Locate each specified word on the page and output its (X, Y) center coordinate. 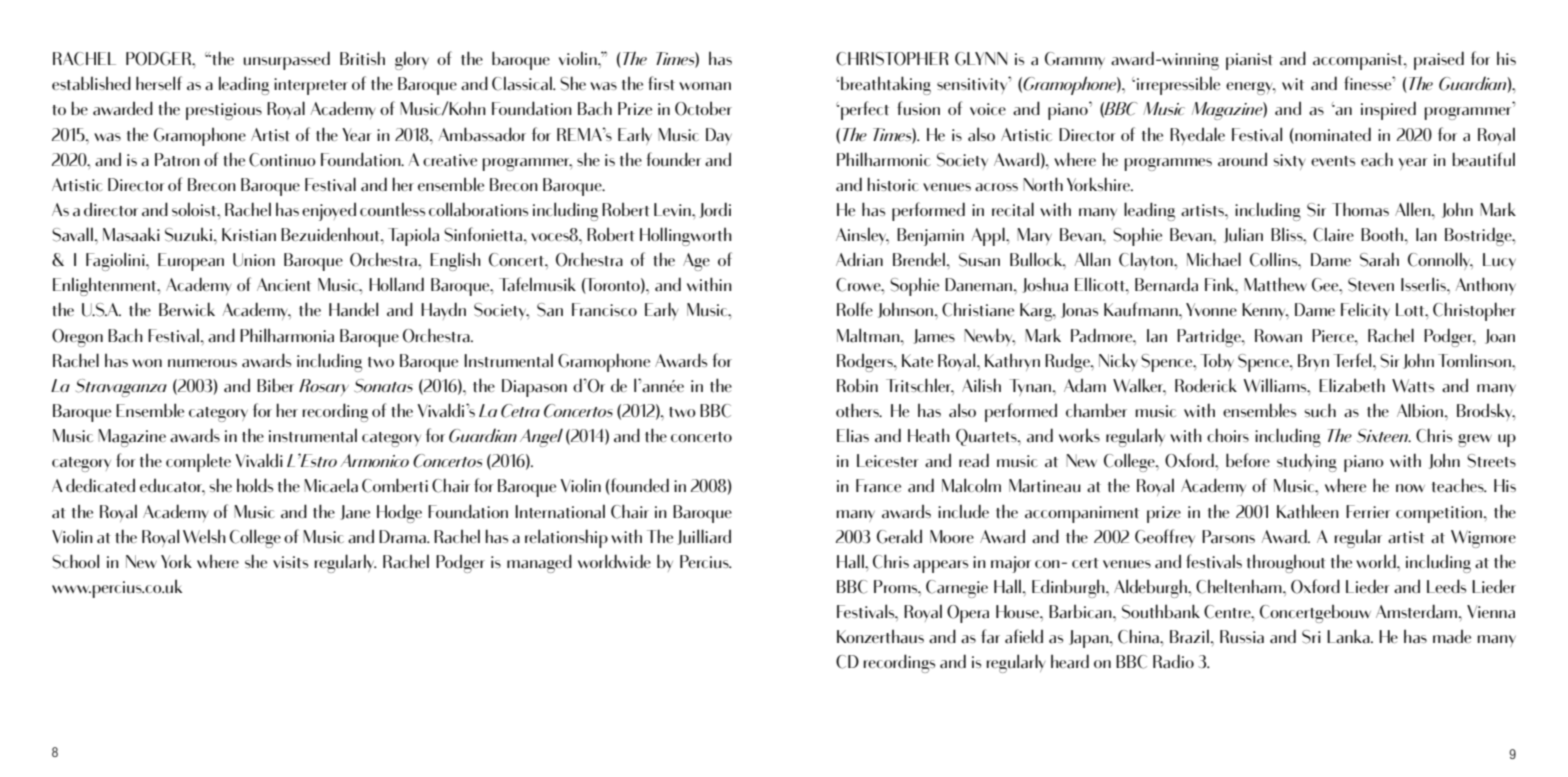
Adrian (859, 259)
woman (705, 86)
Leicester (887, 461)
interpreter (311, 86)
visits (290, 562)
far (990, 636)
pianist (1249, 61)
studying (1307, 462)
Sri (1311, 637)
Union (254, 260)
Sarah (1379, 259)
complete (198, 462)
